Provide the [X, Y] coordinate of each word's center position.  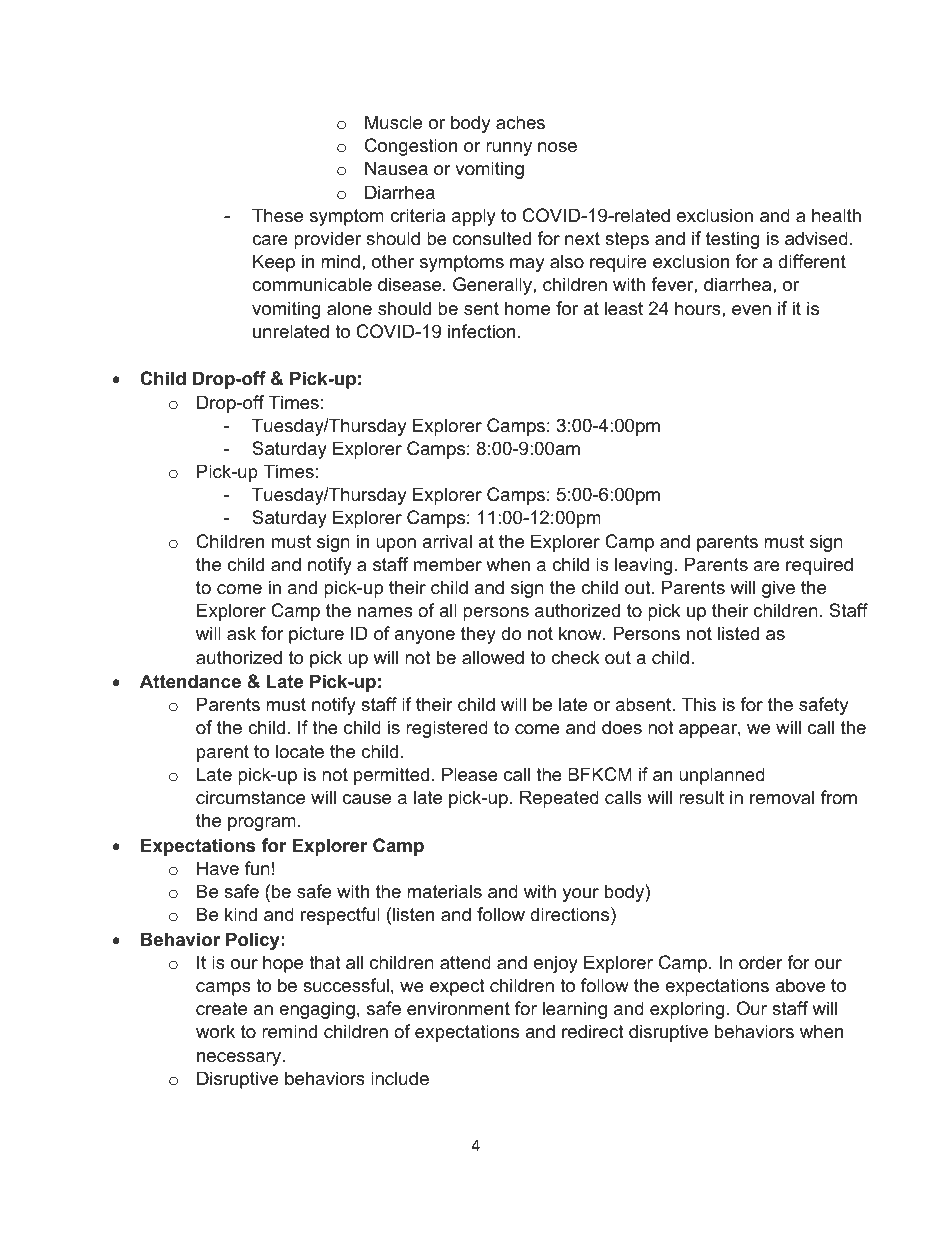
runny [509, 149]
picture [316, 635]
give [778, 589]
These [277, 215]
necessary [240, 1059]
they [478, 635]
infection [481, 331]
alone [349, 308]
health [836, 215]
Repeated [559, 799]
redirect [593, 1031]
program [262, 824]
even [751, 310]
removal [782, 797]
